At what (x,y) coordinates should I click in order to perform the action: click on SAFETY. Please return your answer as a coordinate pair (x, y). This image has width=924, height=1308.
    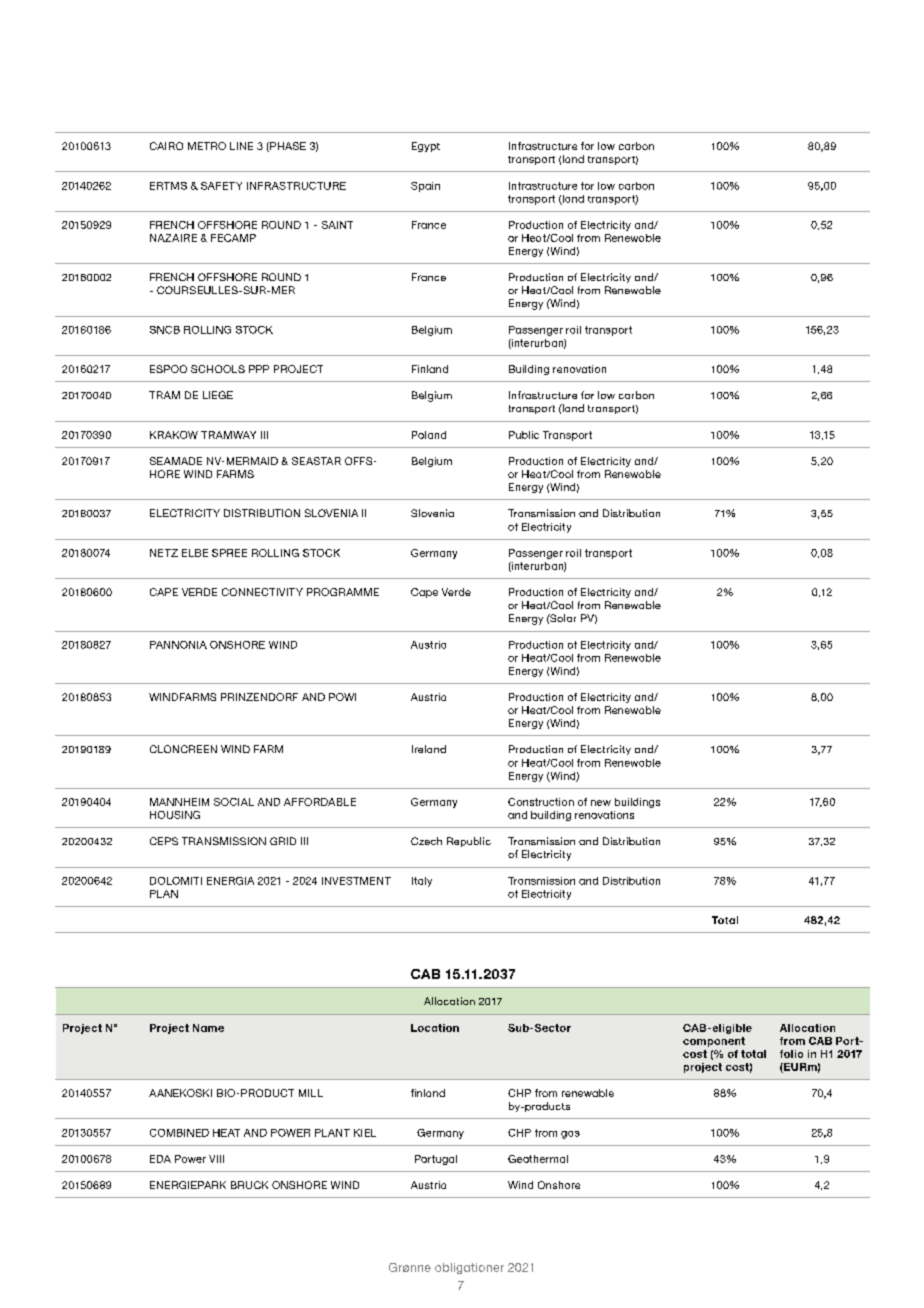
    Looking at the image, I should click on (221, 186).
